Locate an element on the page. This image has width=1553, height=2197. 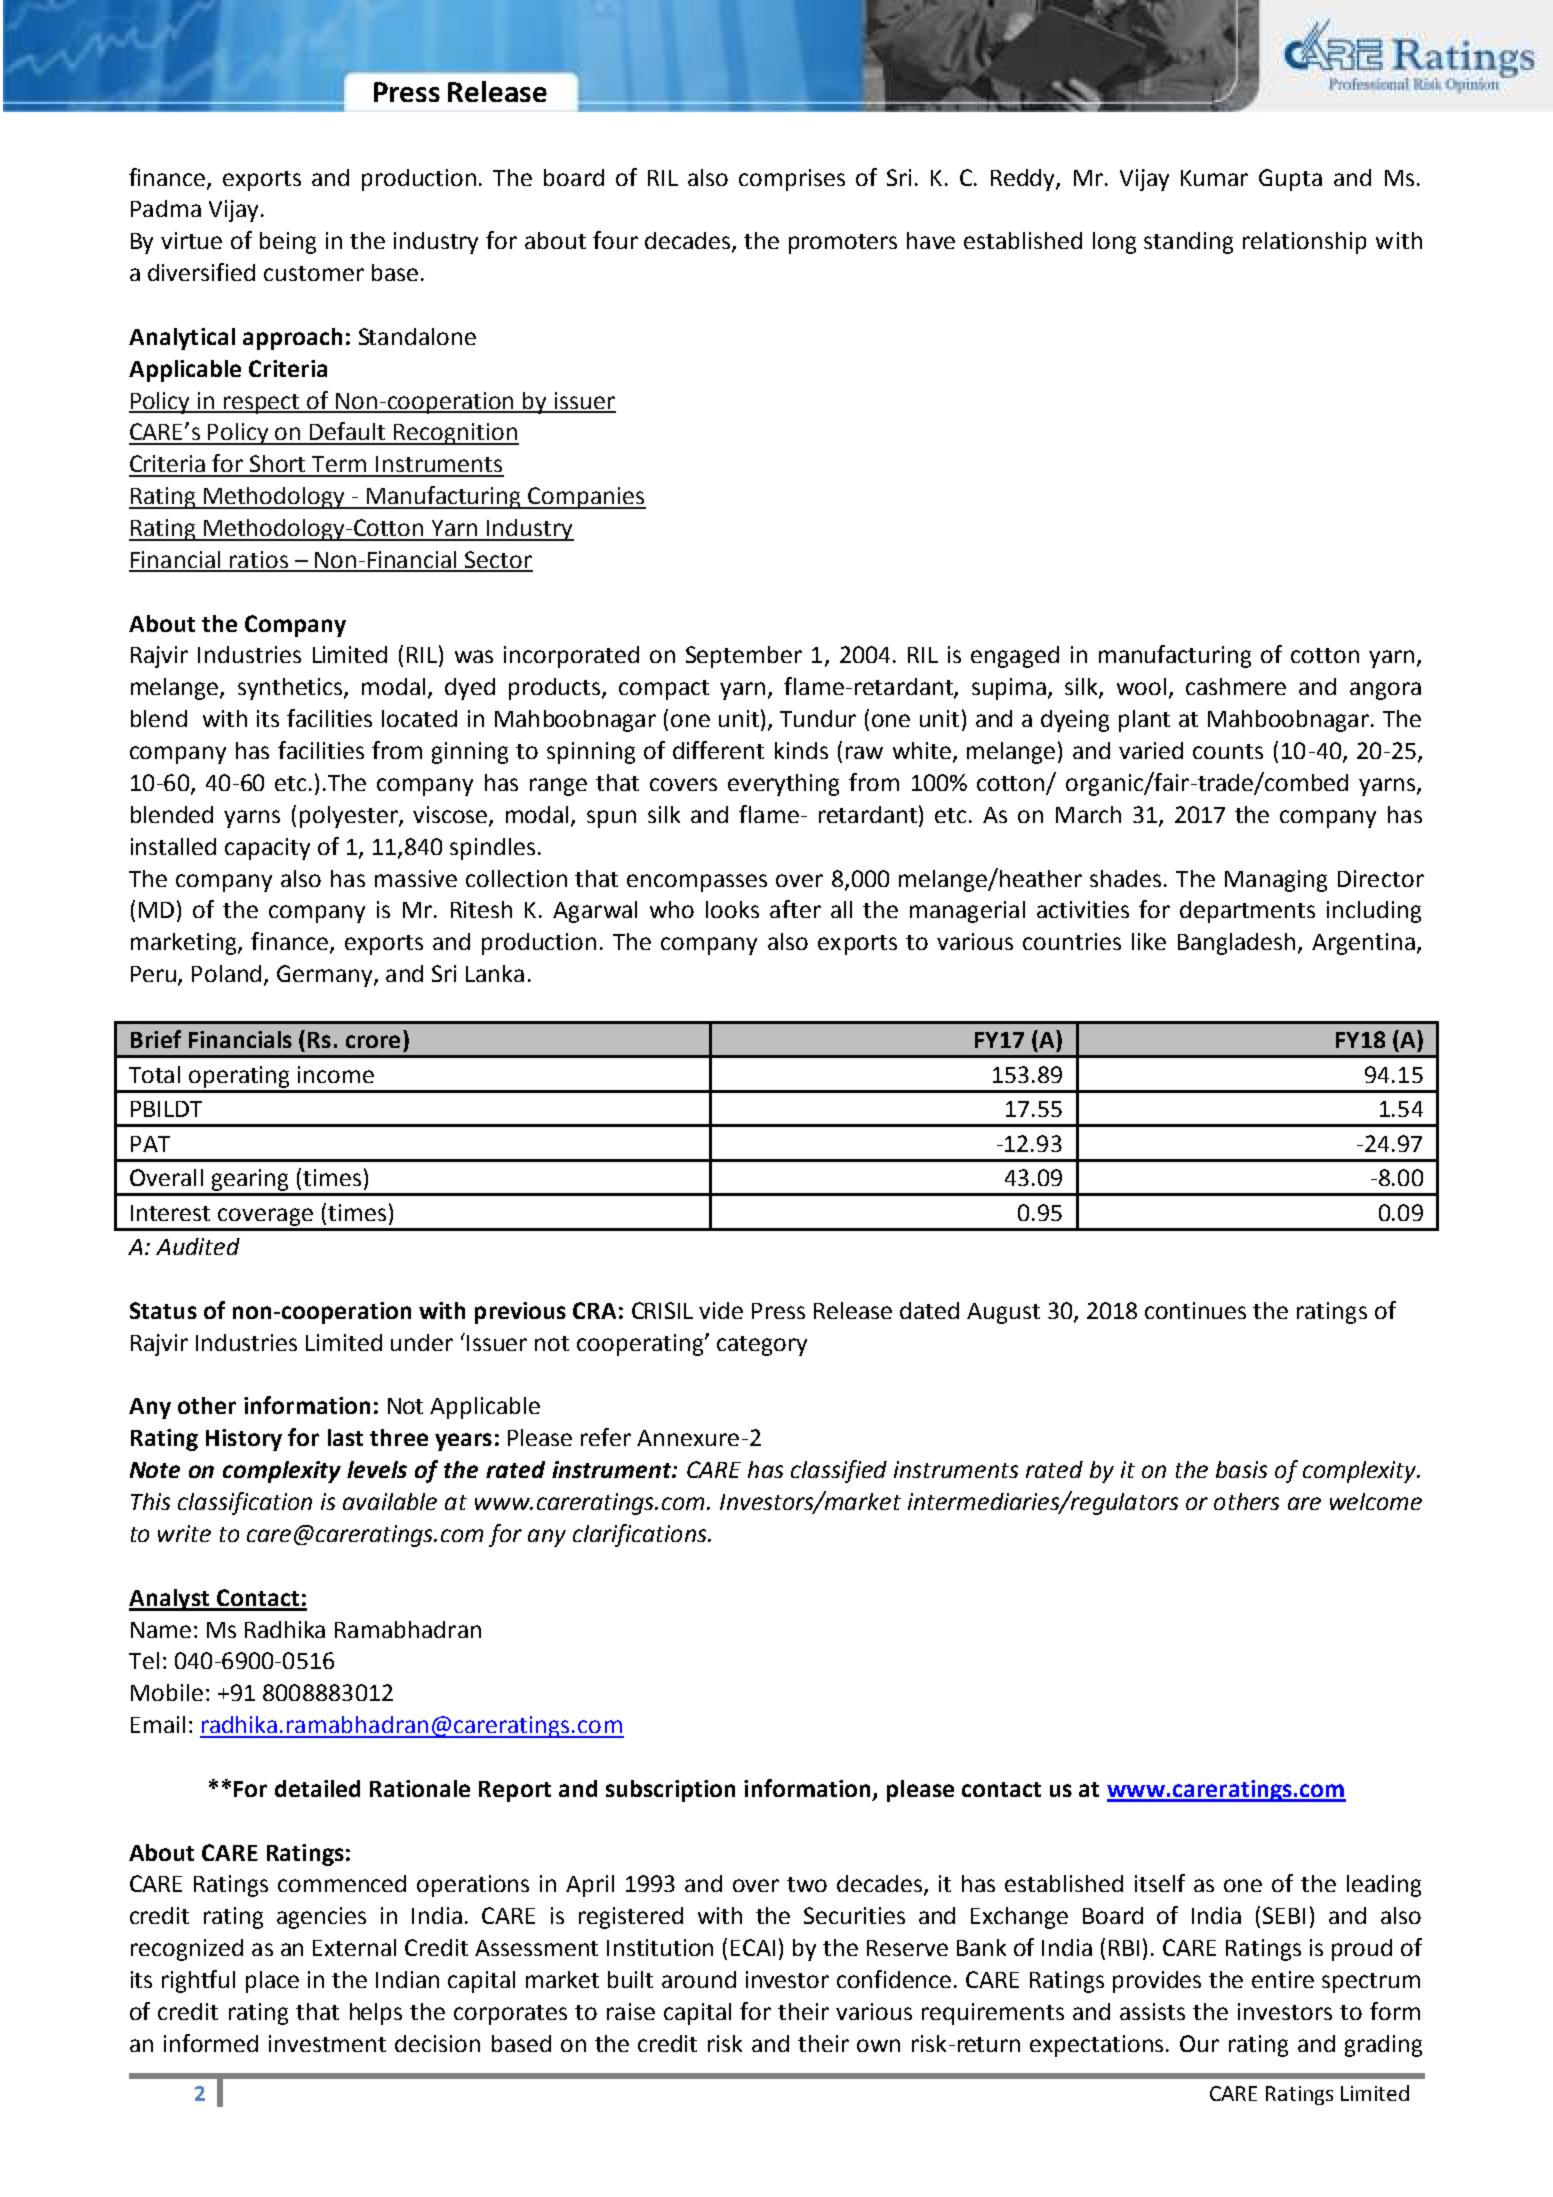
being is located at coordinates (288, 243).
